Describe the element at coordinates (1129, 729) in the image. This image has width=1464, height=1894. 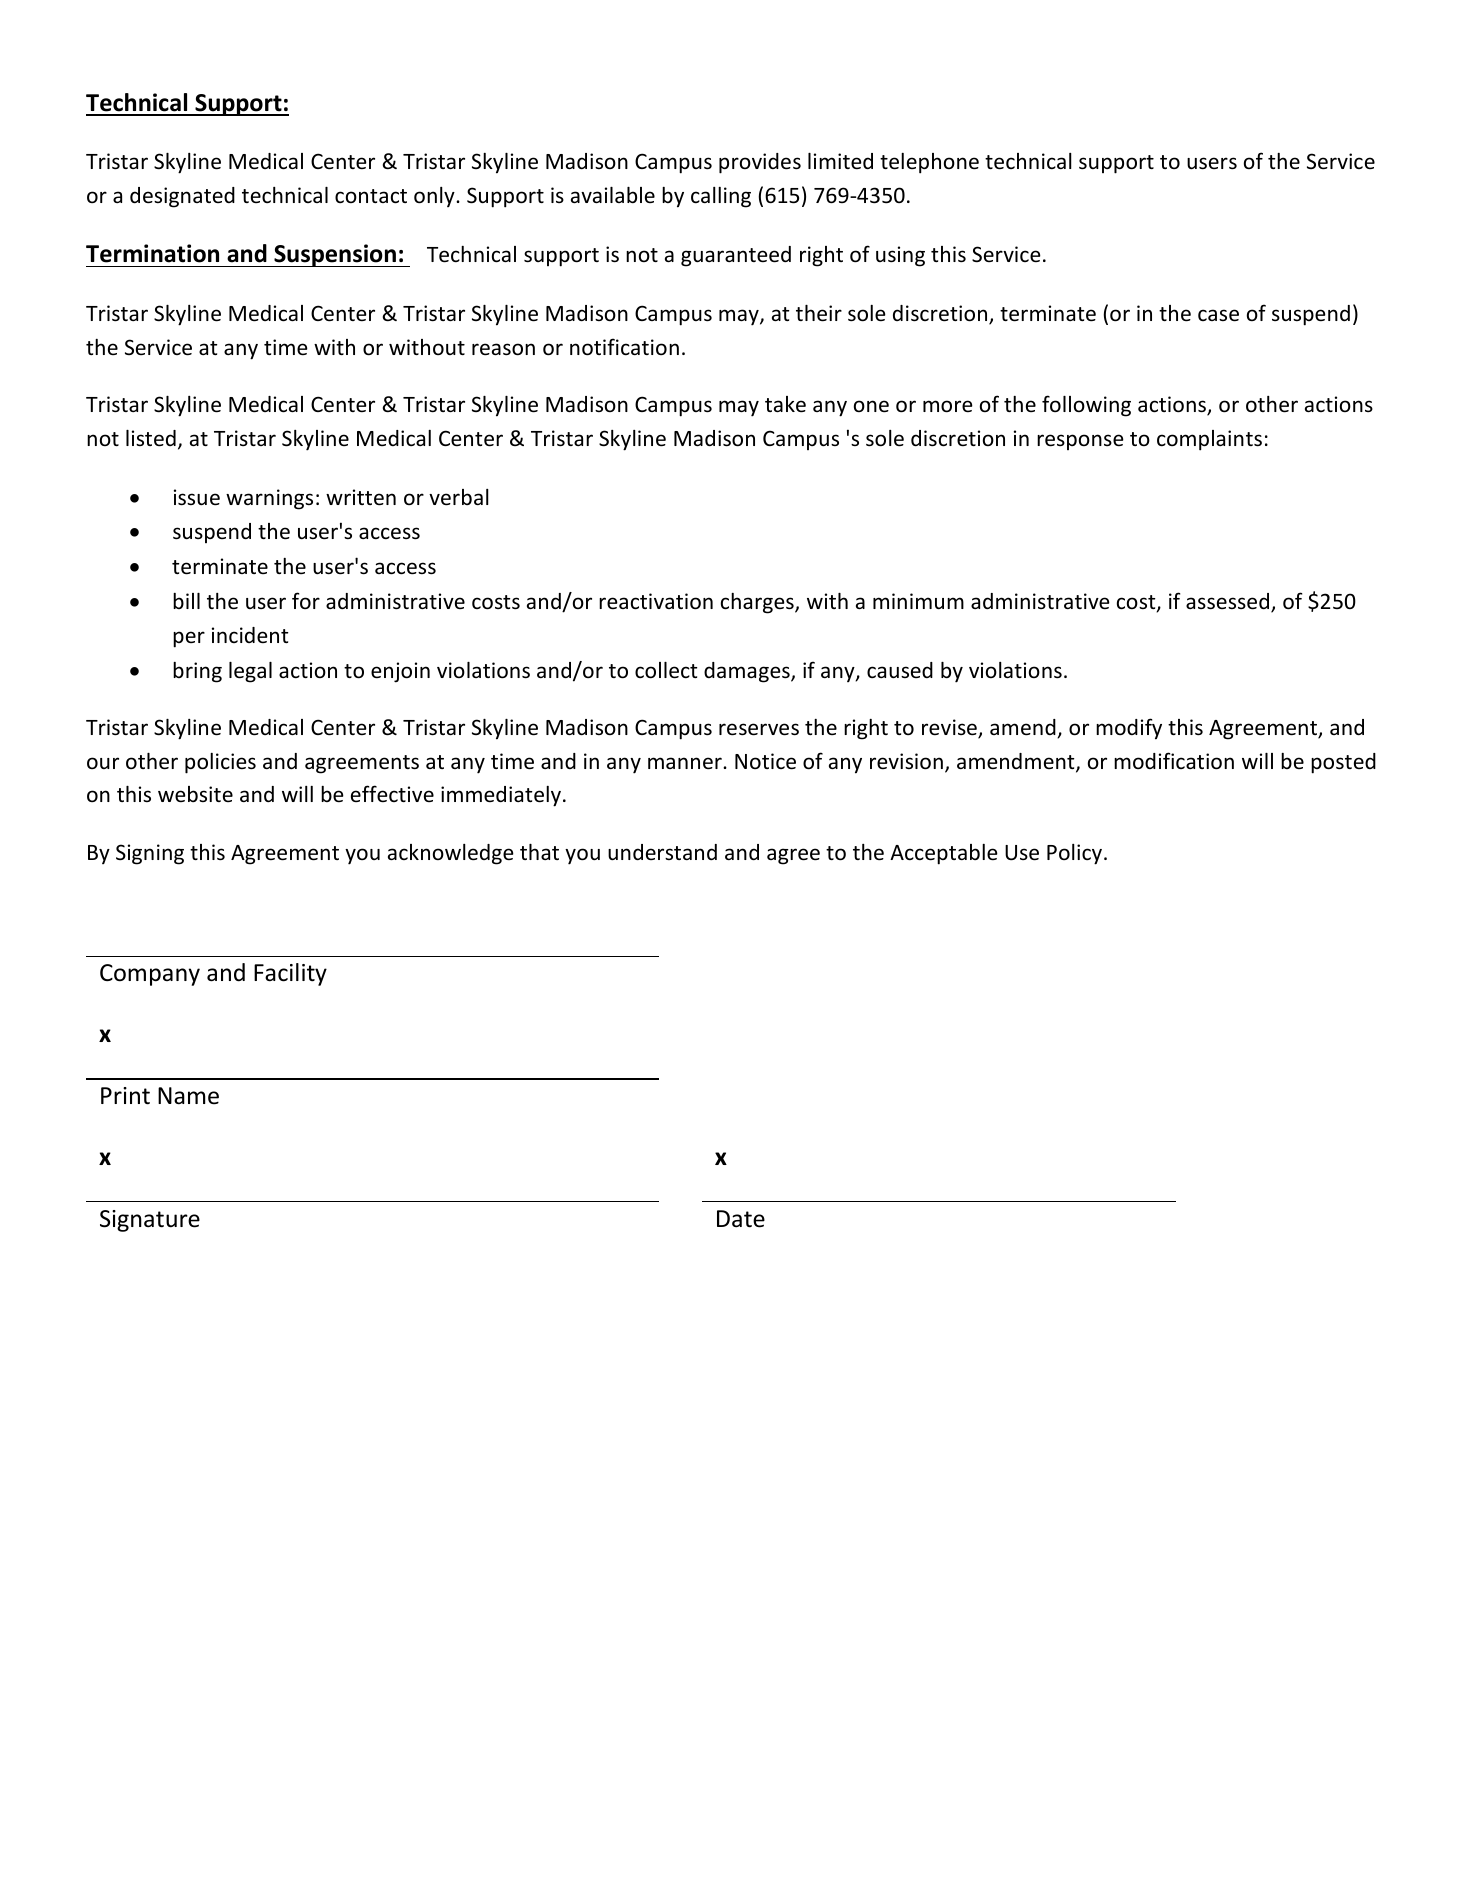
I see `modify` at that location.
